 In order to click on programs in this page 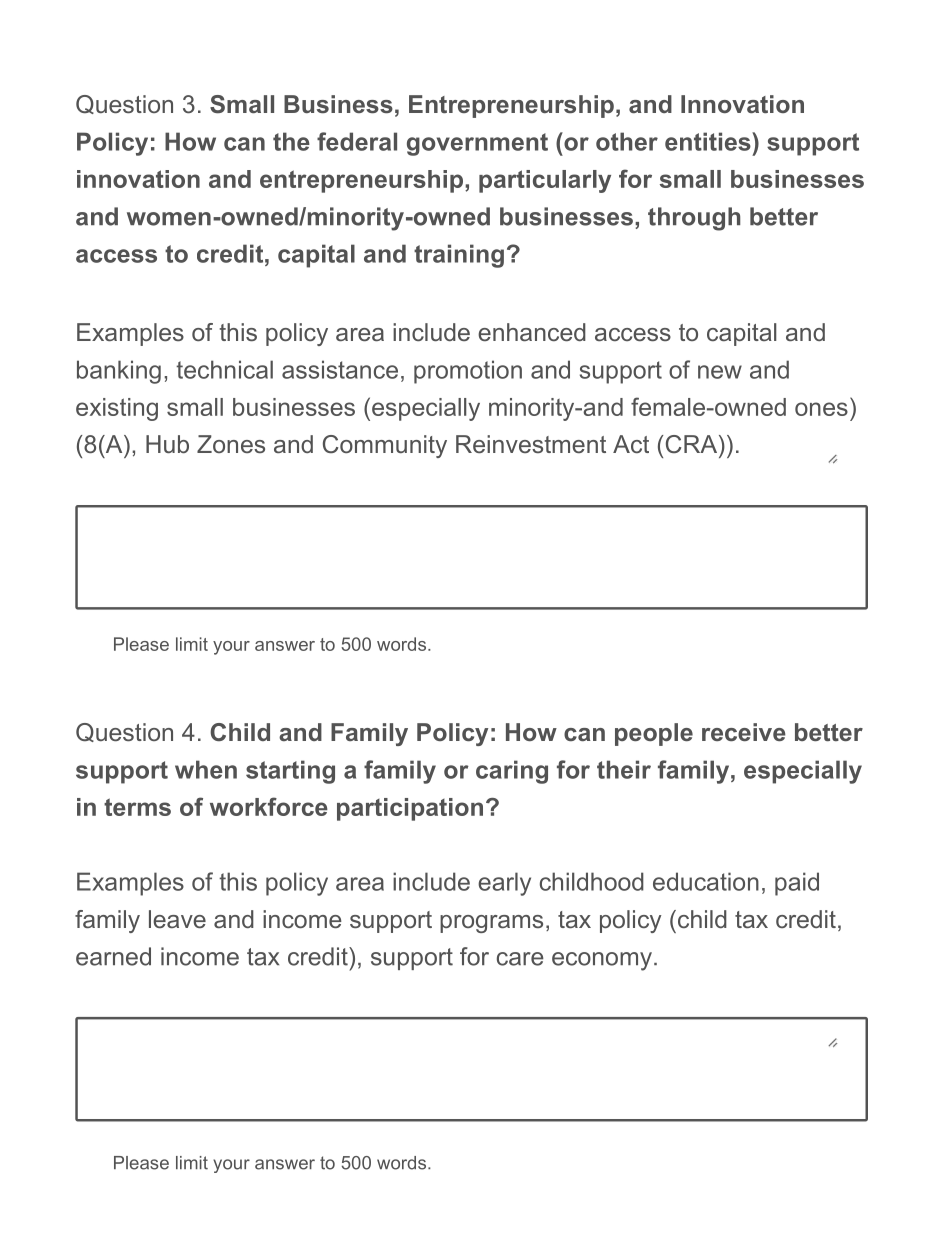, I will do `click(491, 924)`.
